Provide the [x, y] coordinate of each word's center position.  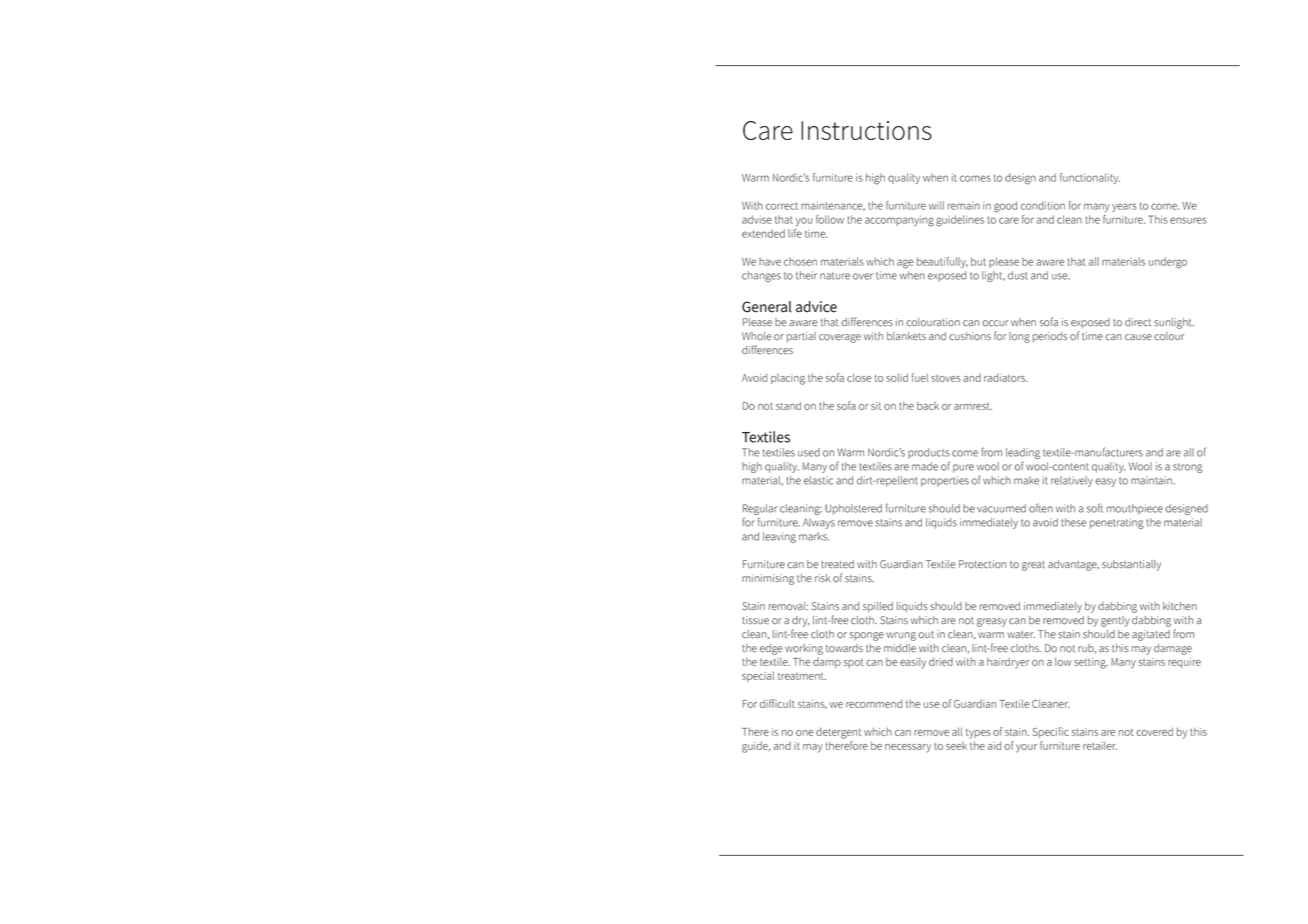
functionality [1090, 178]
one [805, 733]
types [978, 734]
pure [963, 468]
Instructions [866, 130]
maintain [1152, 480]
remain [964, 206]
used [809, 452]
